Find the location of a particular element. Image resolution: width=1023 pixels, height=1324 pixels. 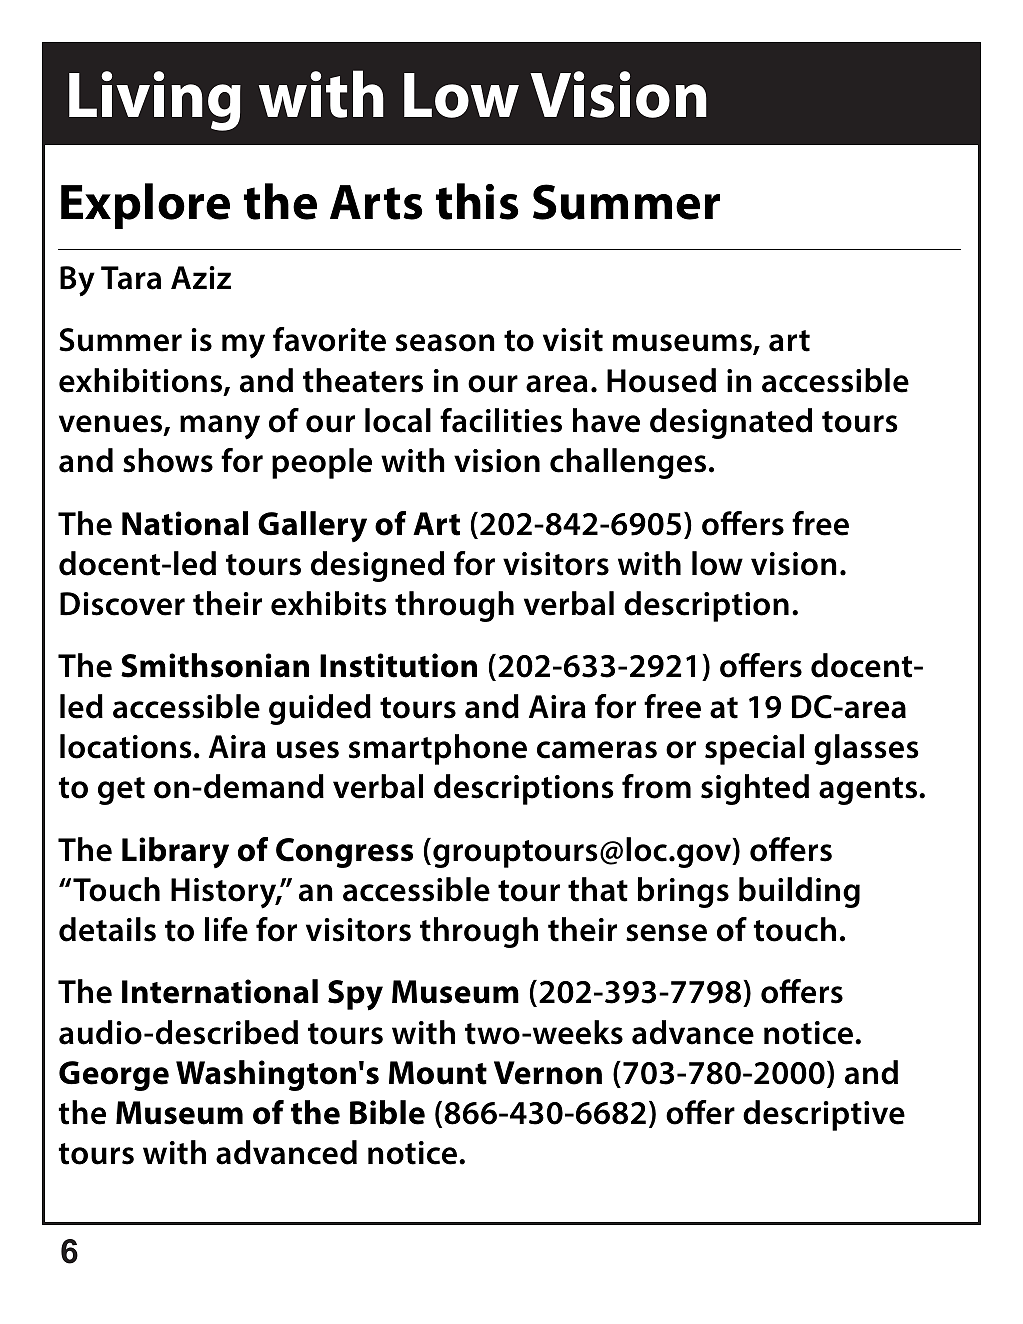

facilities is located at coordinates (501, 420).
